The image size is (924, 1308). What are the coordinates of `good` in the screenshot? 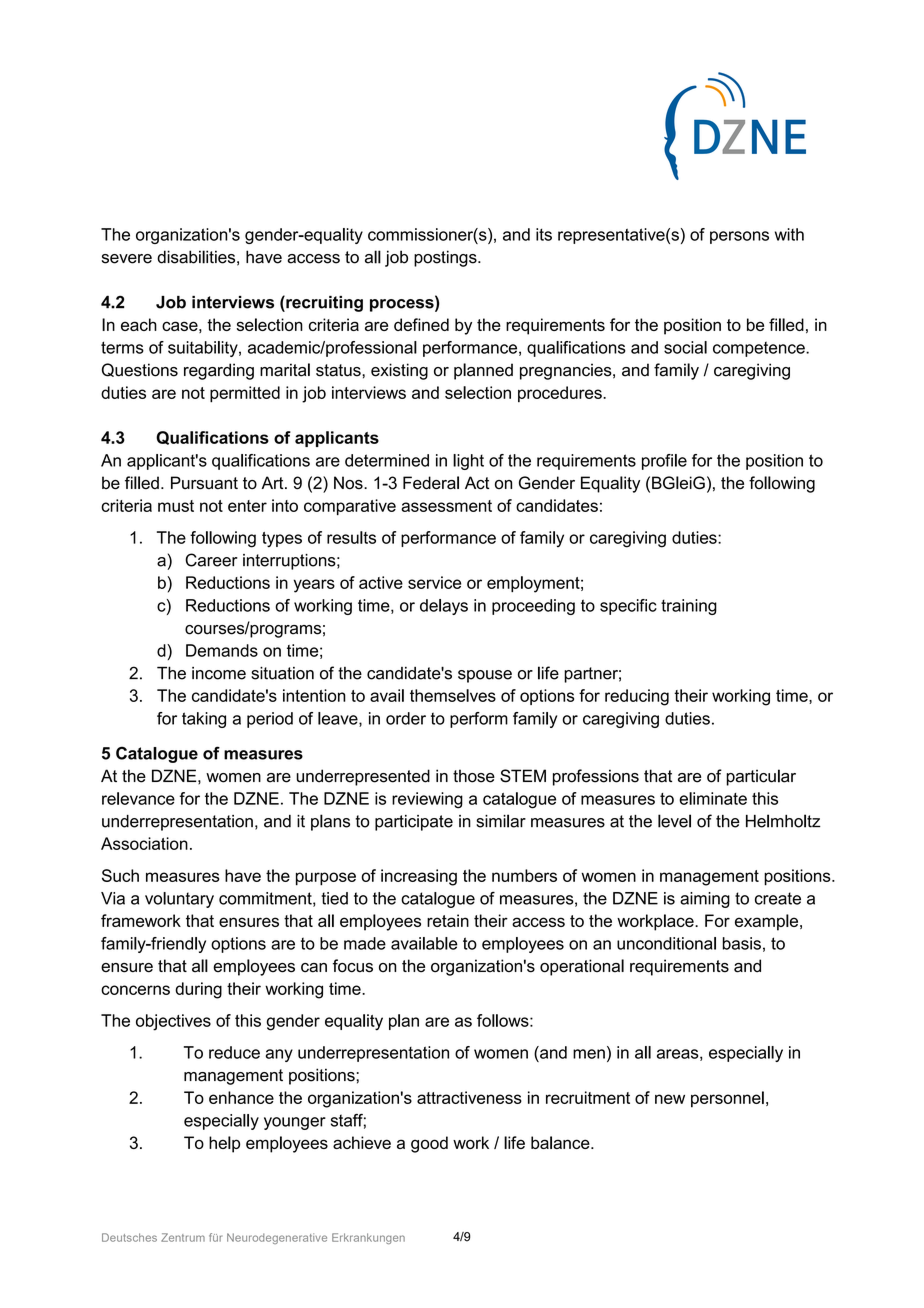 It's located at (429, 1144).
